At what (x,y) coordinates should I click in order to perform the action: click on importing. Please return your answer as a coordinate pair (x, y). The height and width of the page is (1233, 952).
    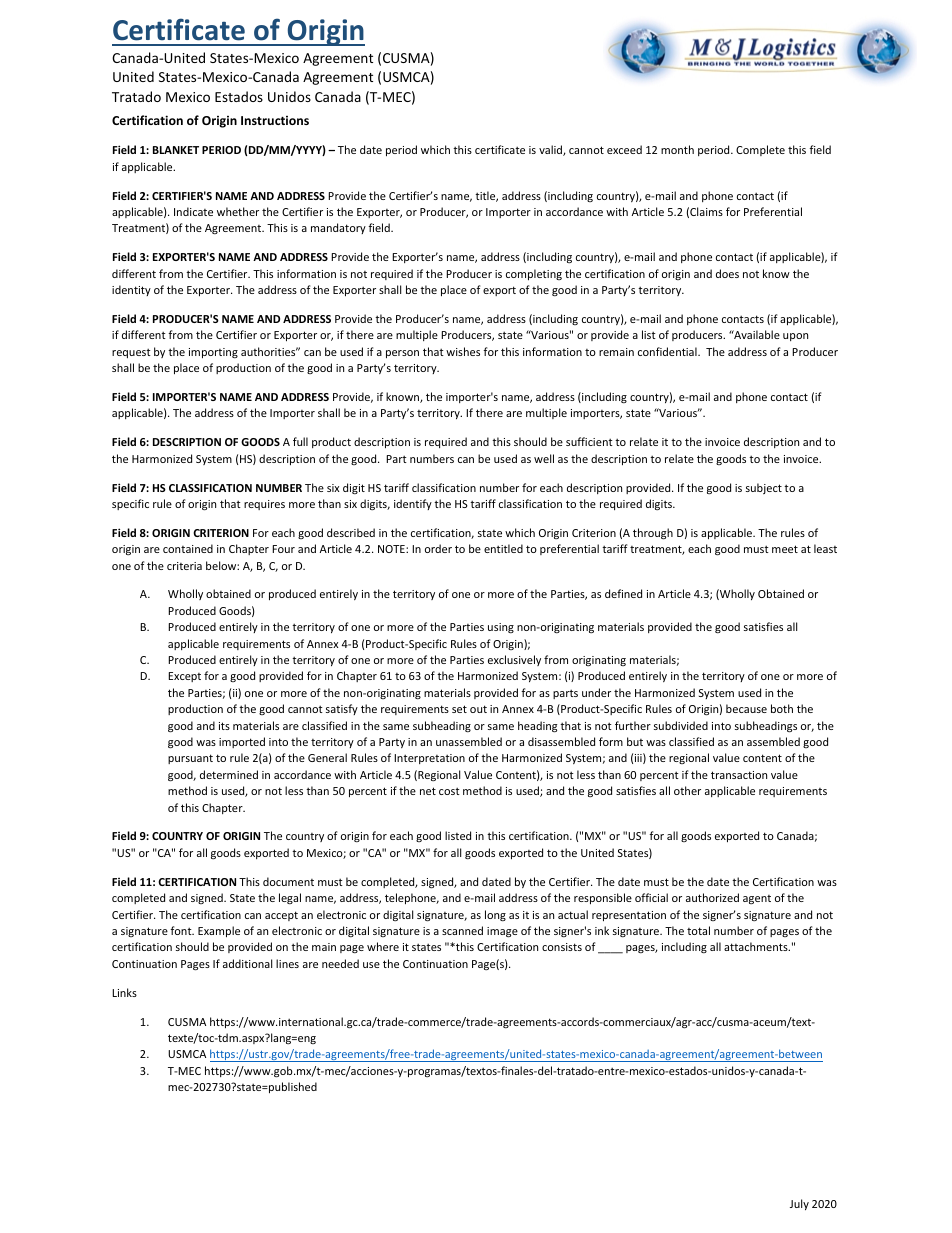
    Looking at the image, I should click on (213, 353).
